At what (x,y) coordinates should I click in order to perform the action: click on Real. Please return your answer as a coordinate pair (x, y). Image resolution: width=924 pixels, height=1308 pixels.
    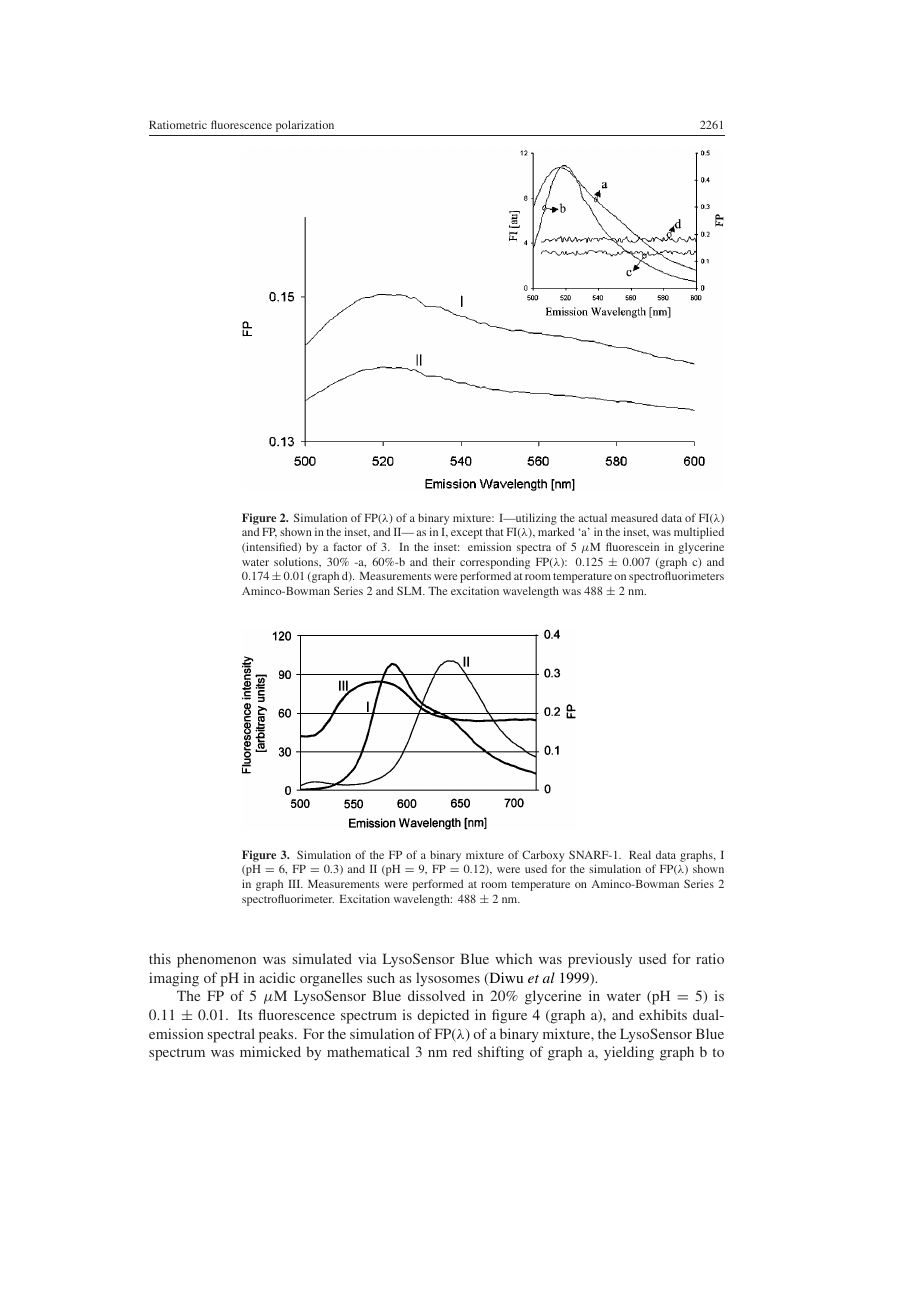
    Looking at the image, I should click on (640, 854).
